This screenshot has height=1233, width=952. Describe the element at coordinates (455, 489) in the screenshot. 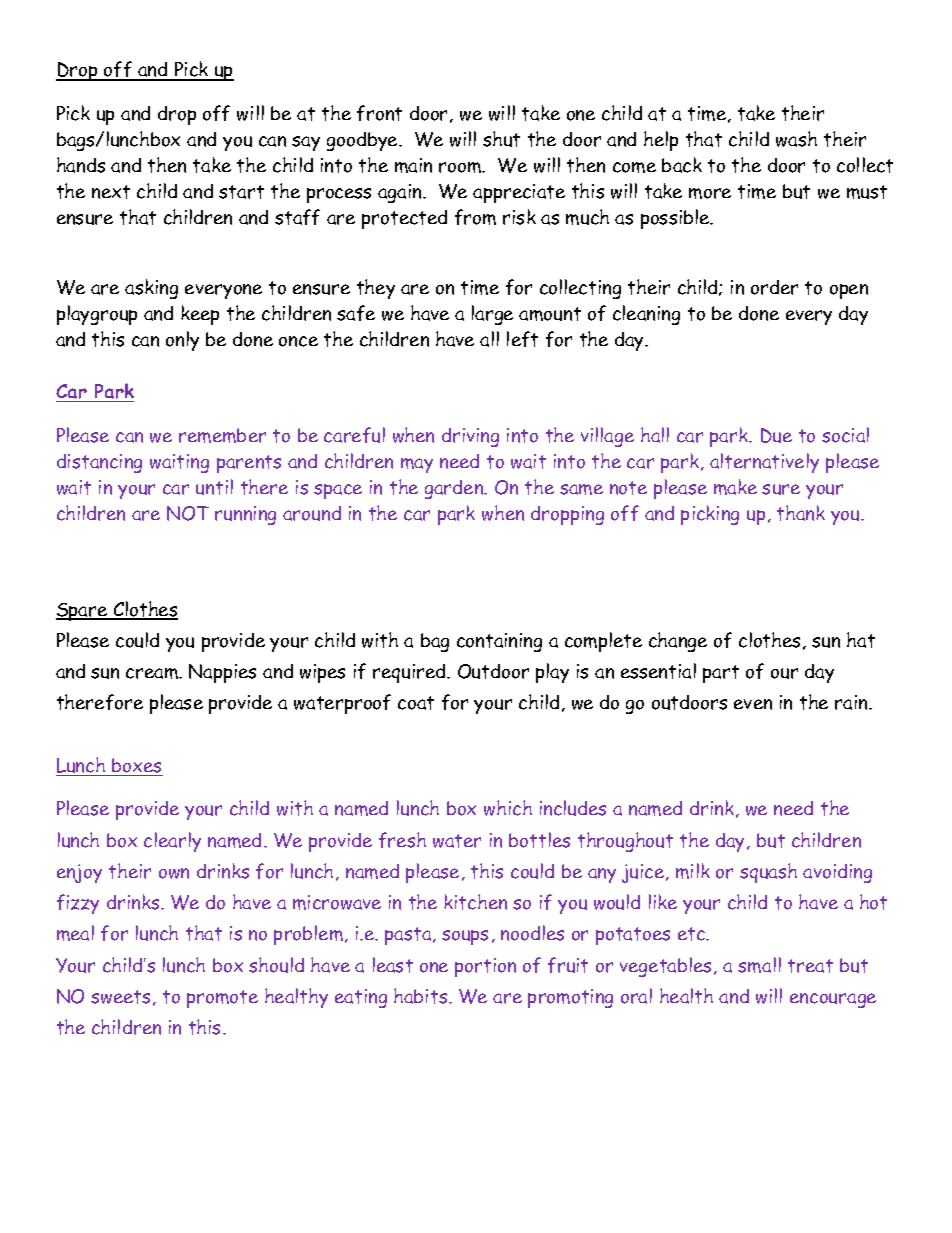

I see `garden` at that location.
